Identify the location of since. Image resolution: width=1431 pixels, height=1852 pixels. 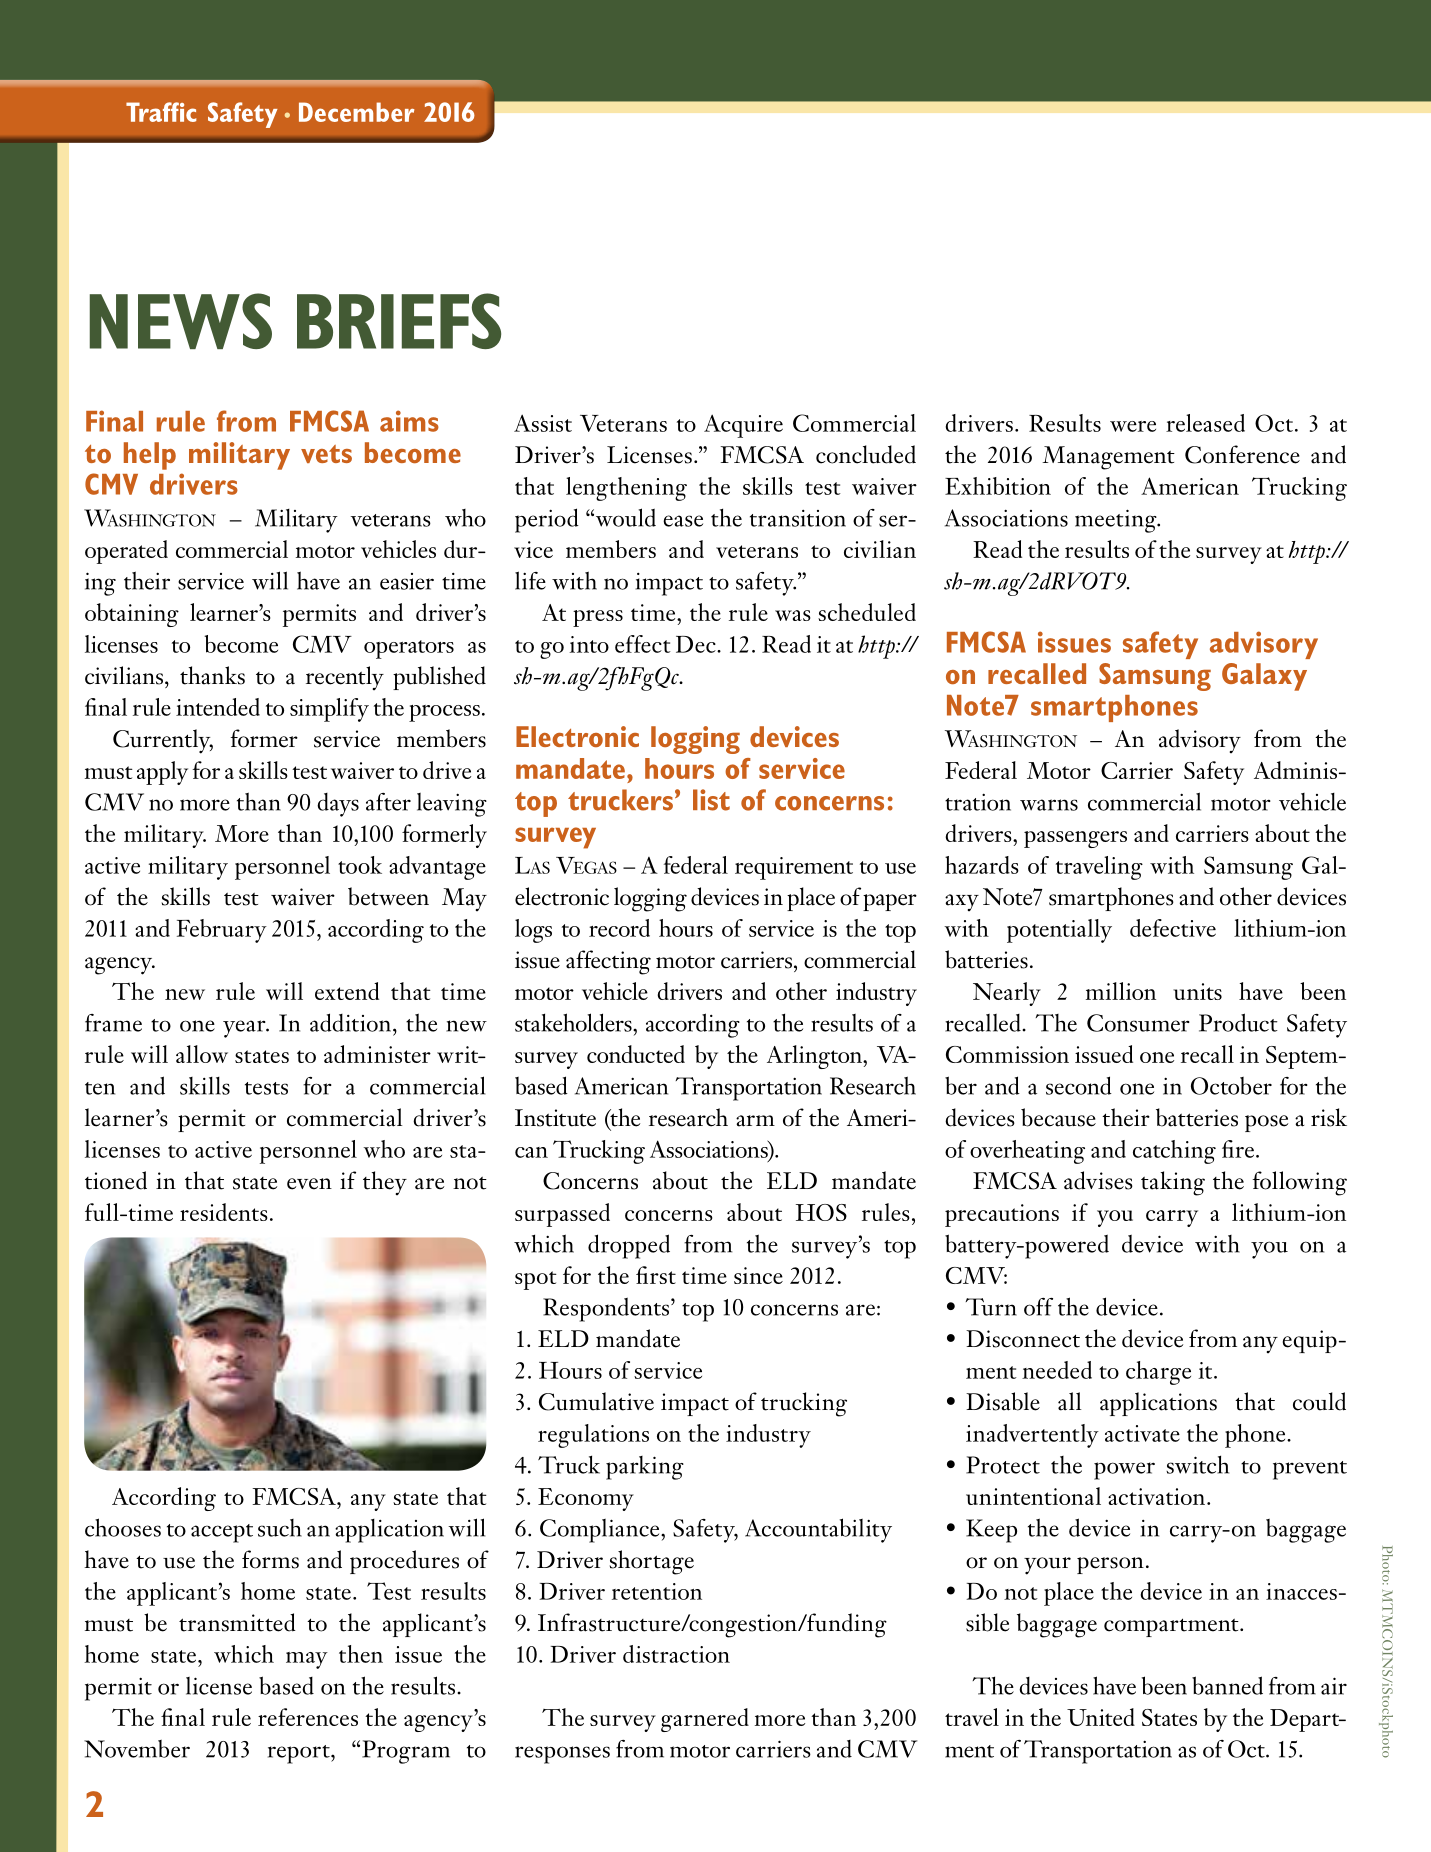
(758, 1275).
